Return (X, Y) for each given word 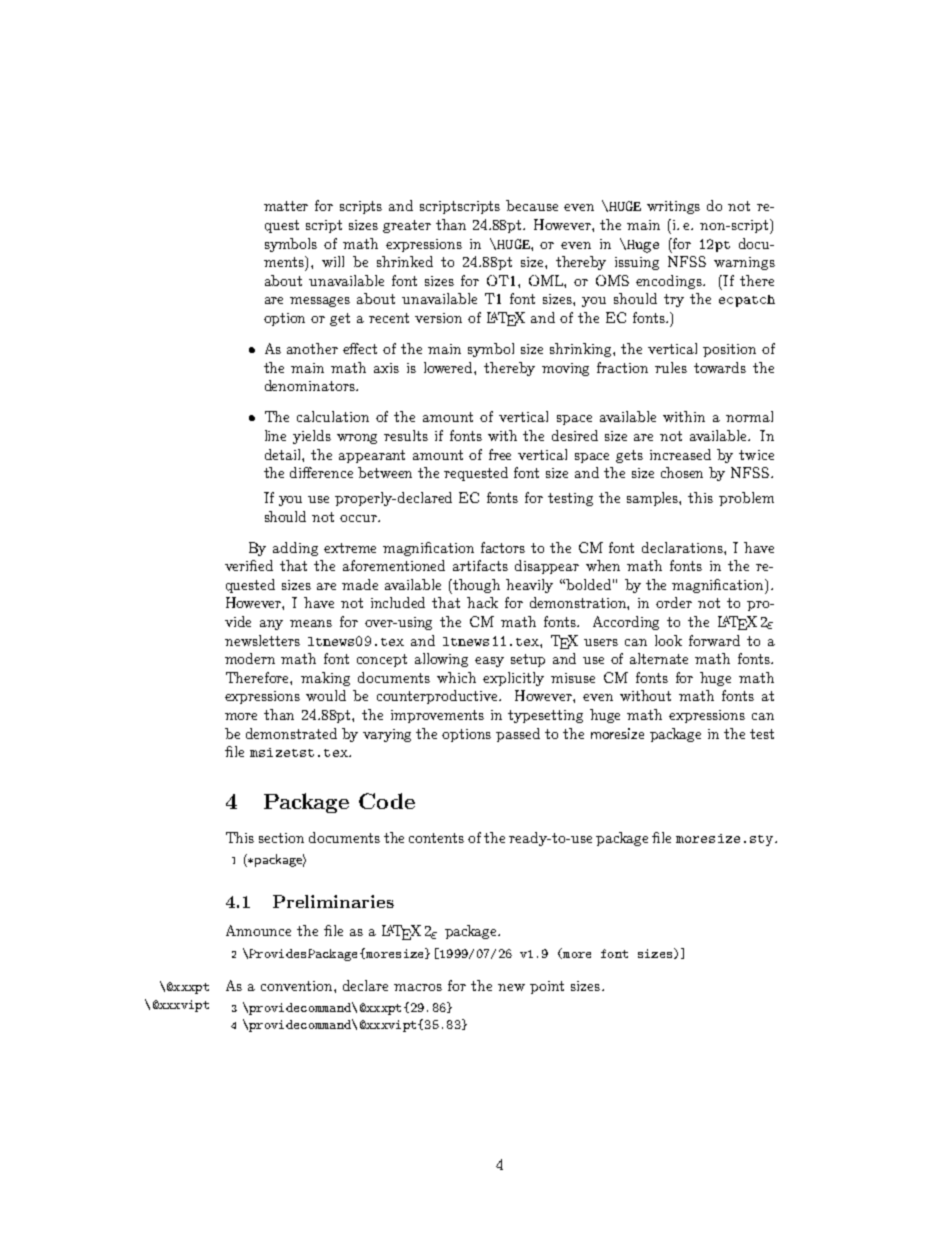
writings (673, 207)
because (532, 205)
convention (298, 986)
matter (286, 206)
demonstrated (291, 733)
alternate (659, 658)
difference (321, 472)
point (547, 987)
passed (518, 735)
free (500, 454)
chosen (682, 472)
